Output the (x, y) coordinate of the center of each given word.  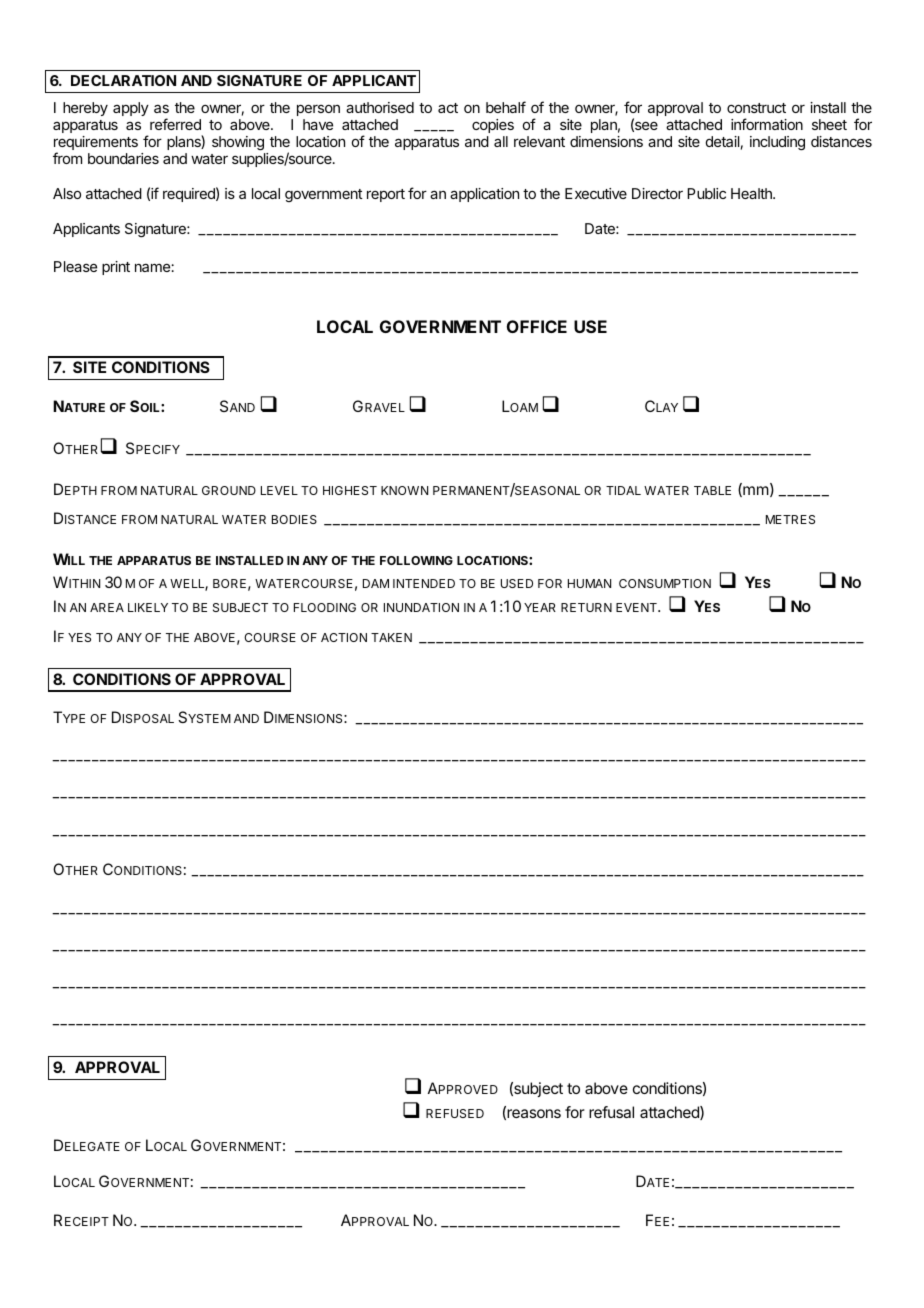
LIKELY (148, 607)
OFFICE (537, 326)
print (116, 268)
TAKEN (391, 637)
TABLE (712, 490)
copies (493, 126)
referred (175, 124)
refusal (611, 1112)
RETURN (586, 607)
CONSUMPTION (665, 583)
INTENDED (424, 583)
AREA (107, 607)
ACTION (344, 637)
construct (756, 108)
